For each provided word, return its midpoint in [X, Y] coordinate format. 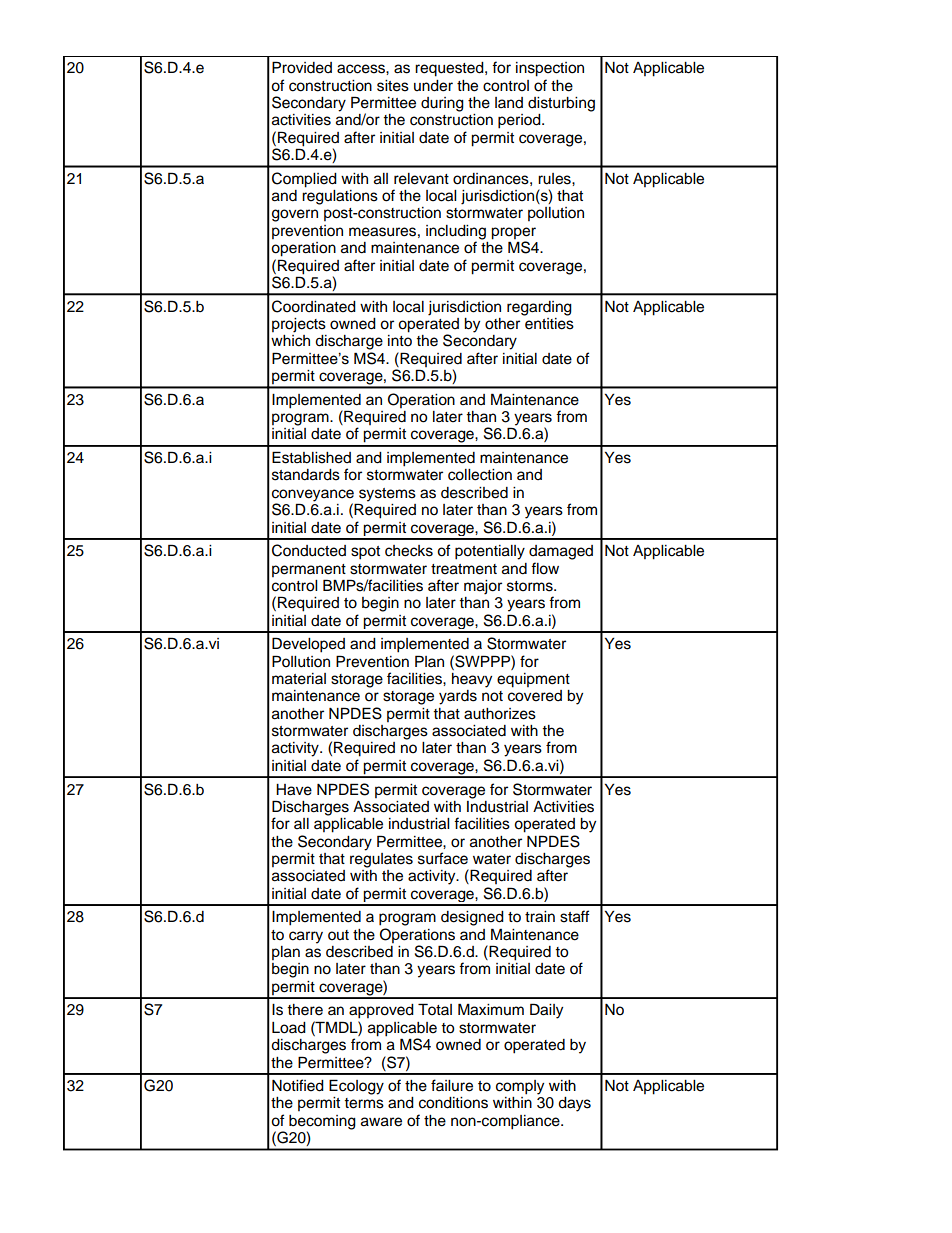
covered [535, 696]
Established [311, 457]
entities [548, 322]
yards [458, 697]
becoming [322, 1123]
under [433, 86]
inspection [550, 69]
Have [294, 790]
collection [480, 475]
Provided [302, 67]
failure [452, 1085]
